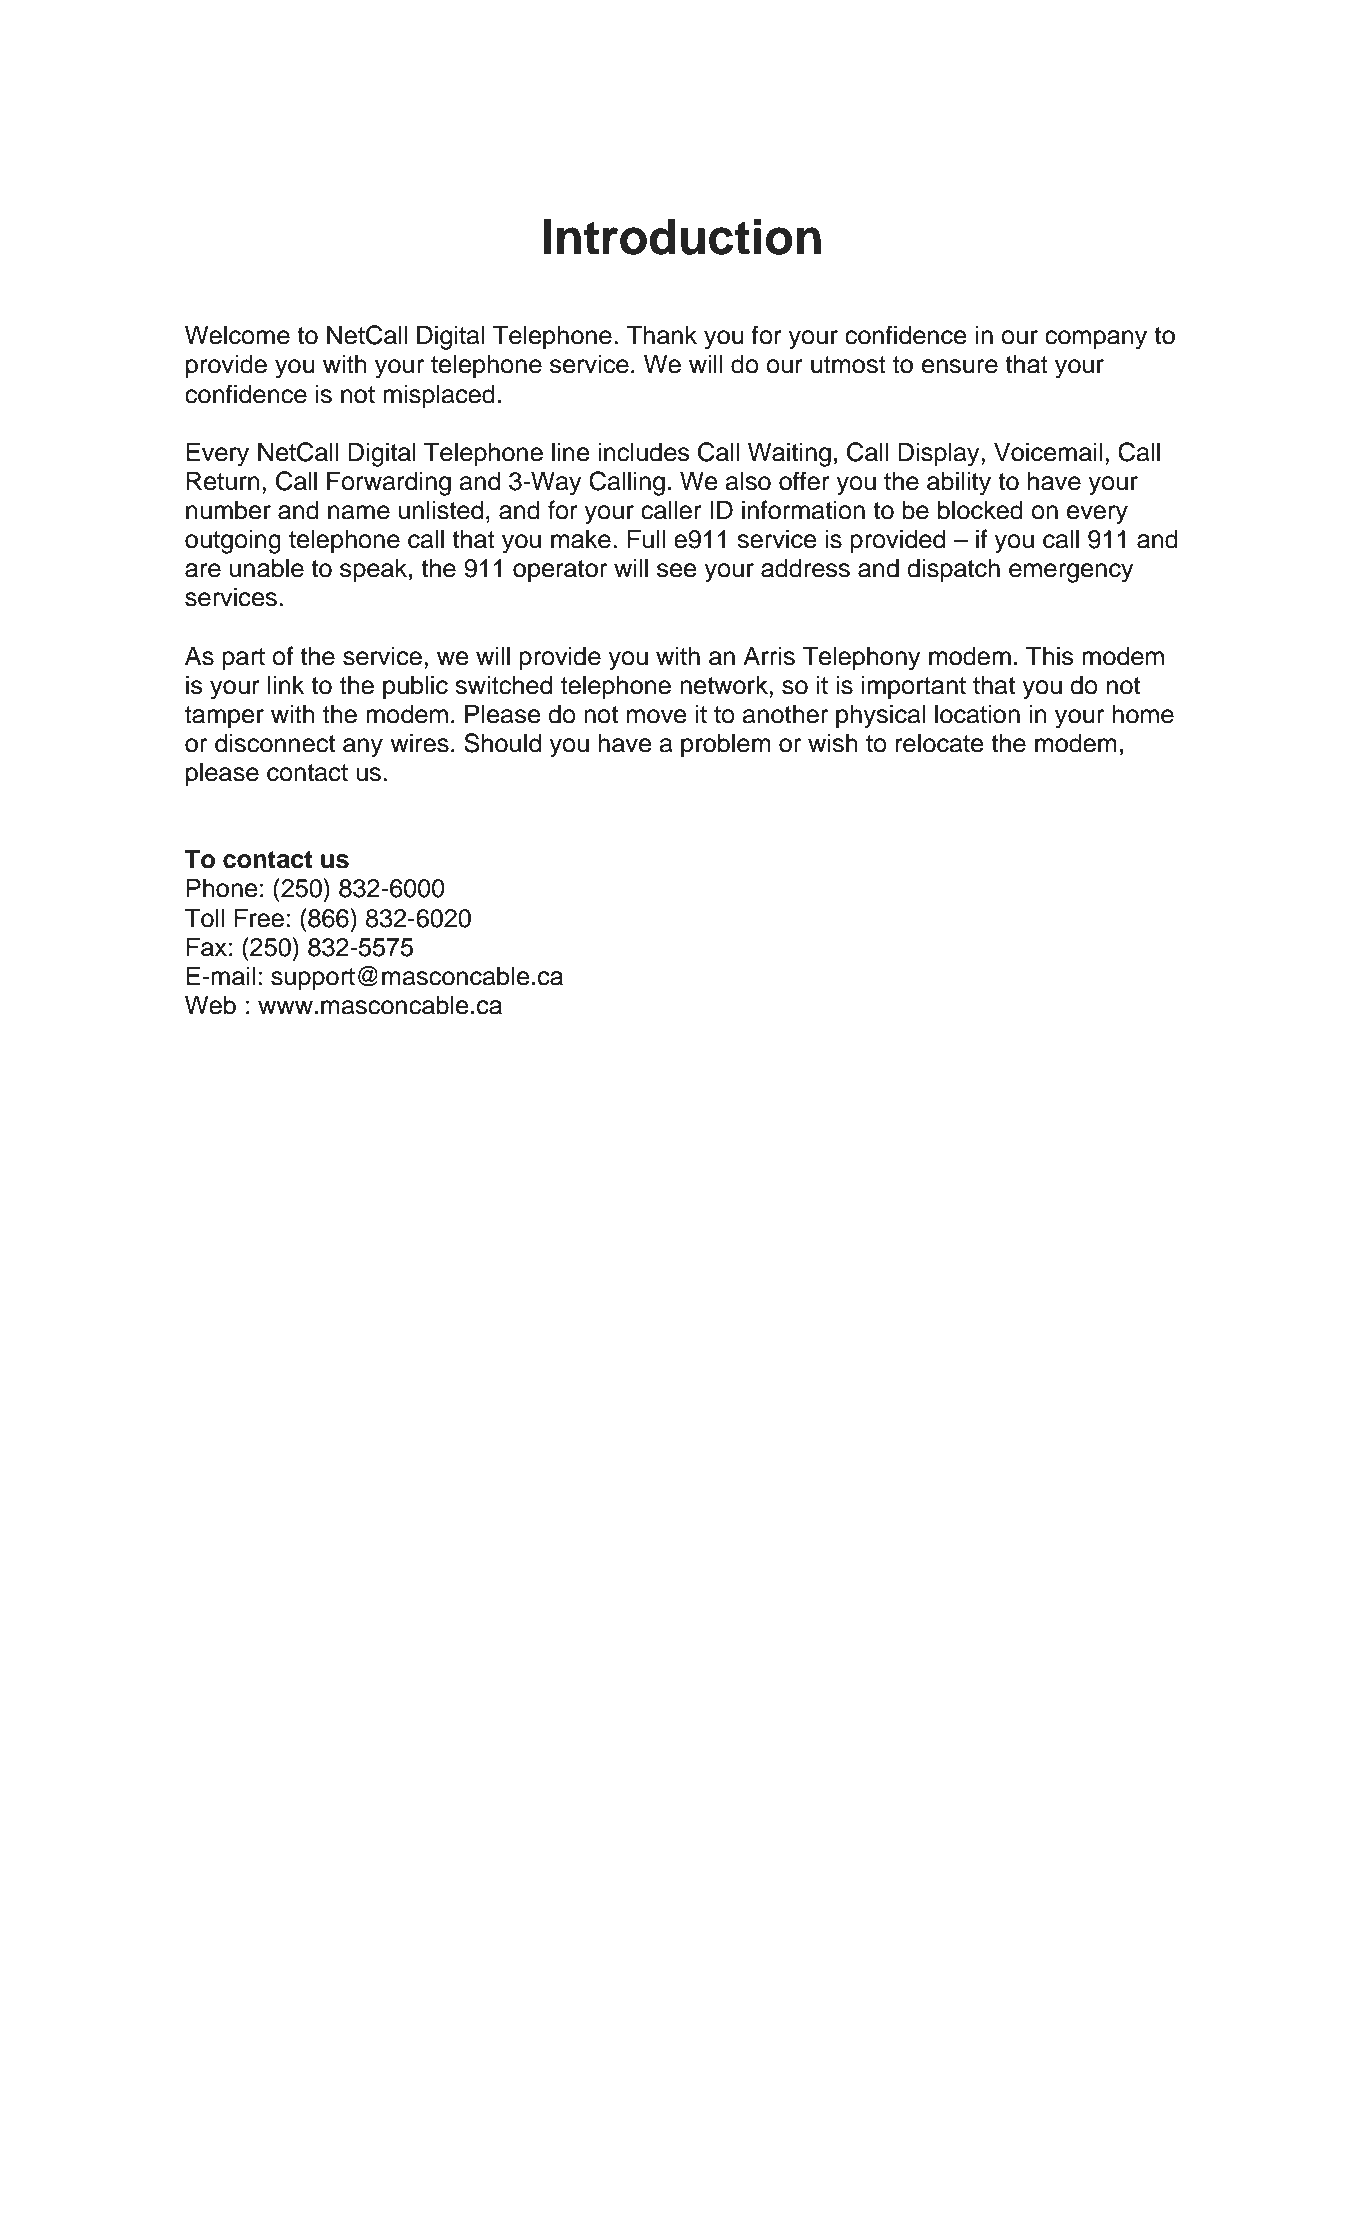  What do you see at coordinates (210, 1005) in the image?
I see `Web` at bounding box center [210, 1005].
